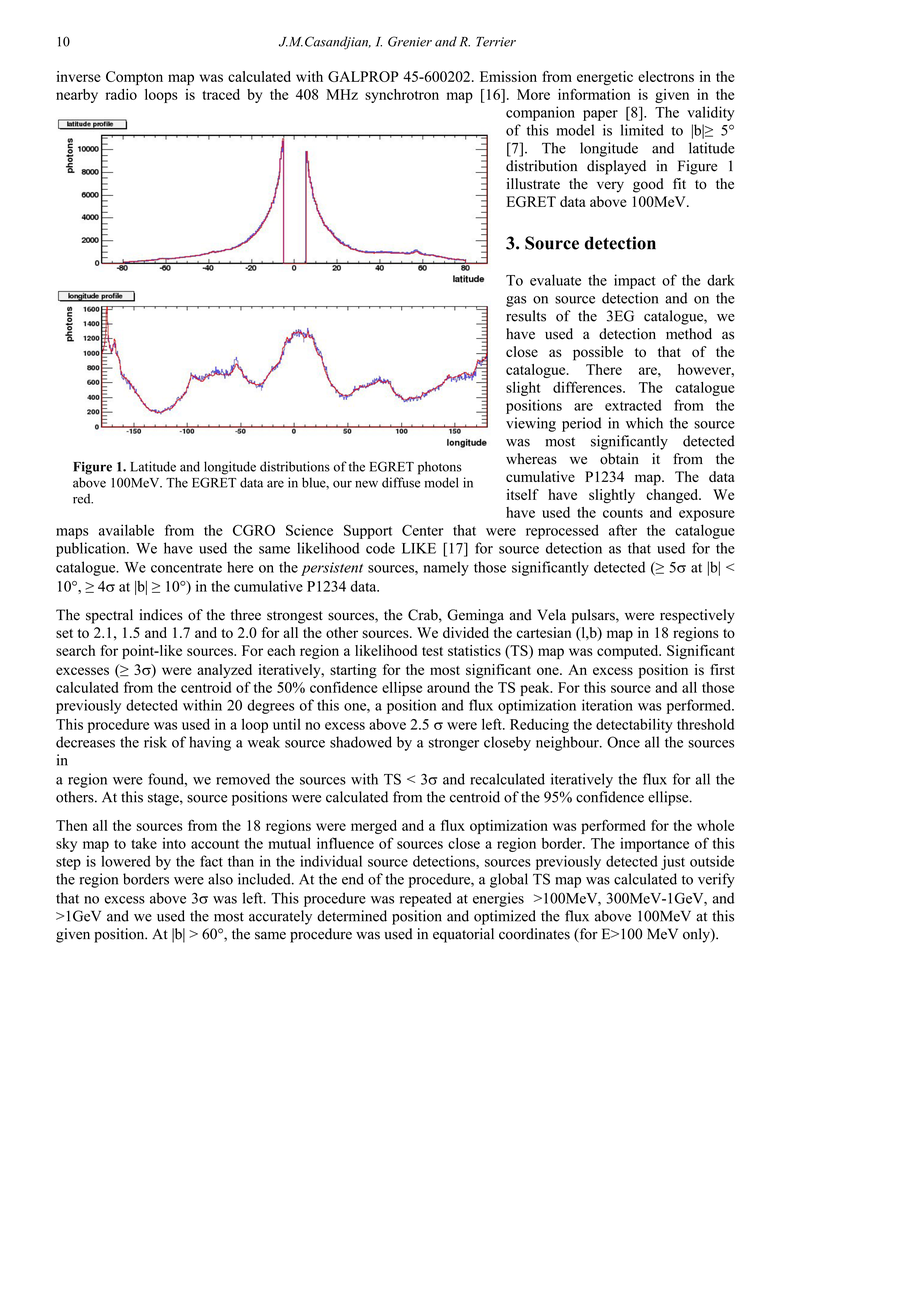  Describe the element at coordinates (126, 530) in the document. I see `available` at that location.
